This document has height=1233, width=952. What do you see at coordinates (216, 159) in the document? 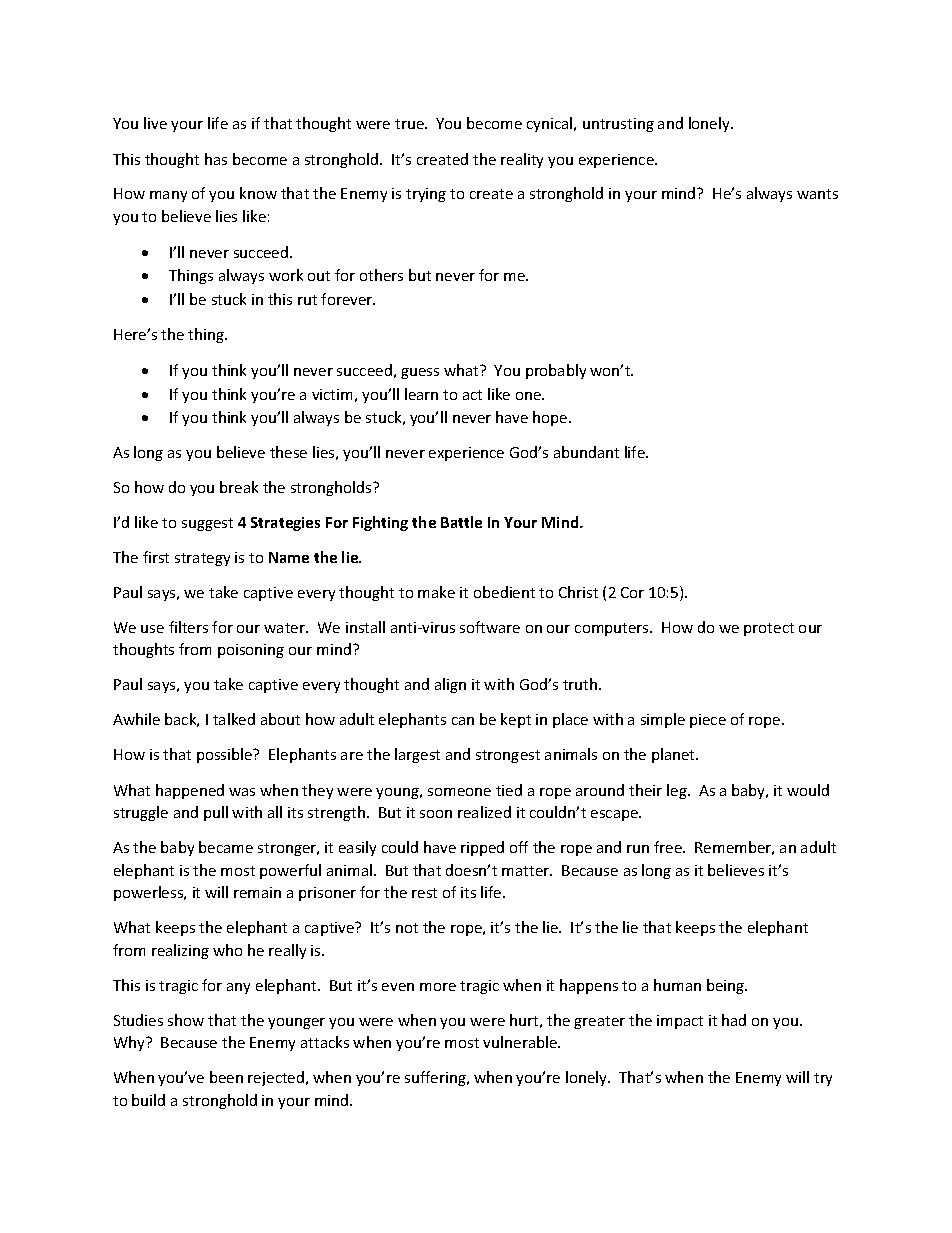
I see `has` at bounding box center [216, 159].
